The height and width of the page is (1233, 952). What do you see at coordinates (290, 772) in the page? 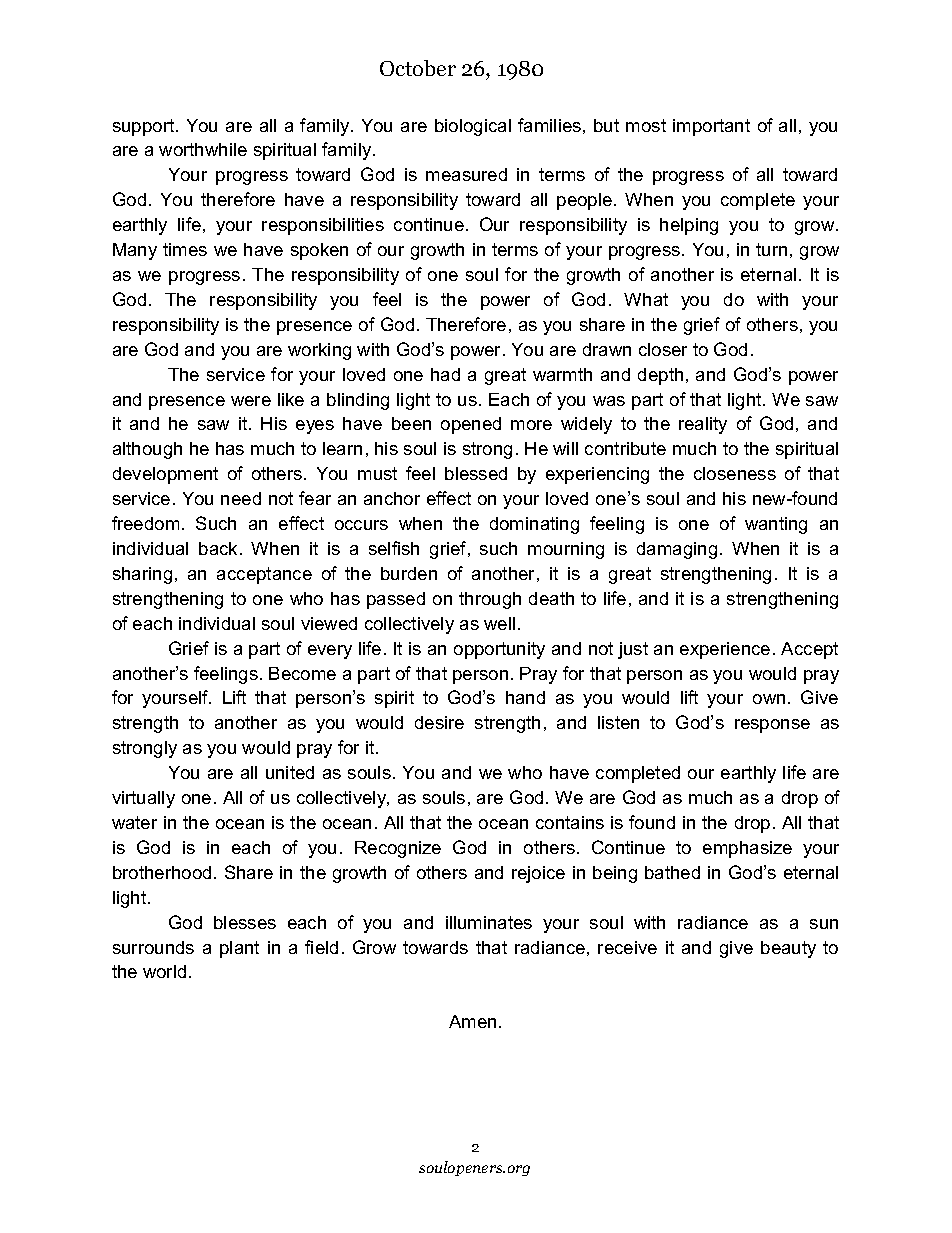
I see `united` at bounding box center [290, 772].
